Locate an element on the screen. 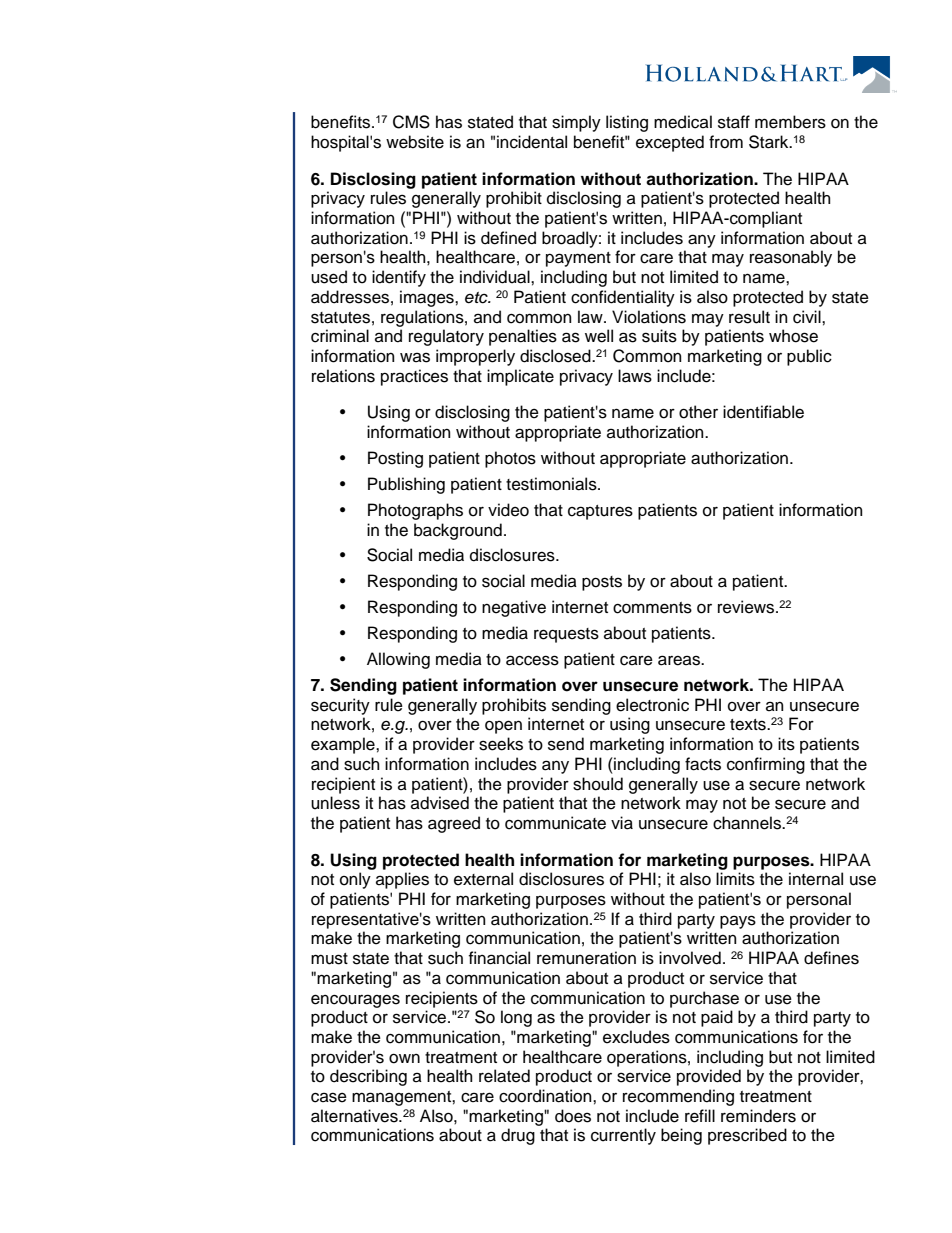 The width and height of the screenshot is (952, 1233). requests is located at coordinates (566, 635).
